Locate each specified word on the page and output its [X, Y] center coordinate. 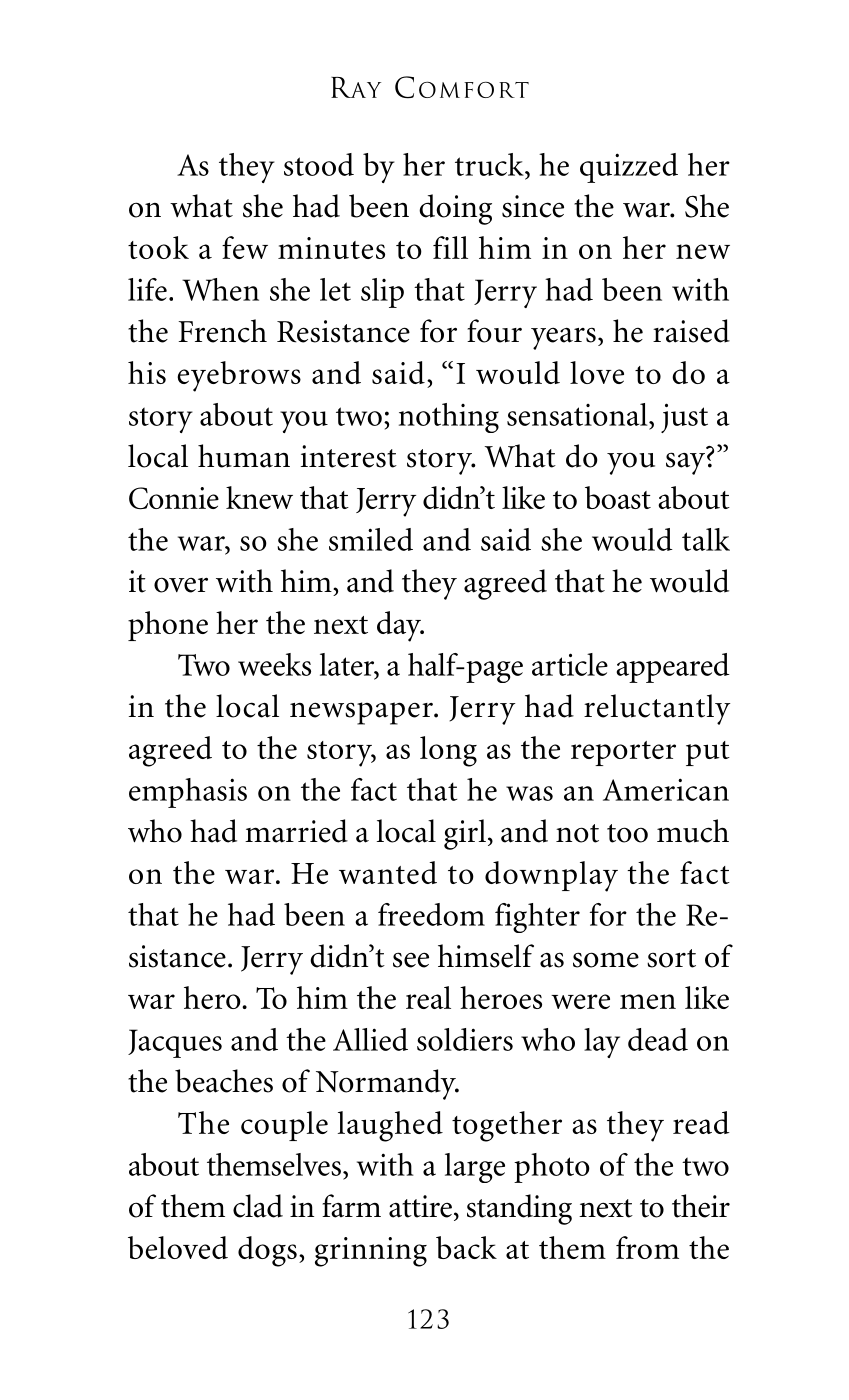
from [647, 1247]
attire [420, 1206]
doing [455, 209]
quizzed [629, 168]
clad [258, 1206]
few [245, 247]
